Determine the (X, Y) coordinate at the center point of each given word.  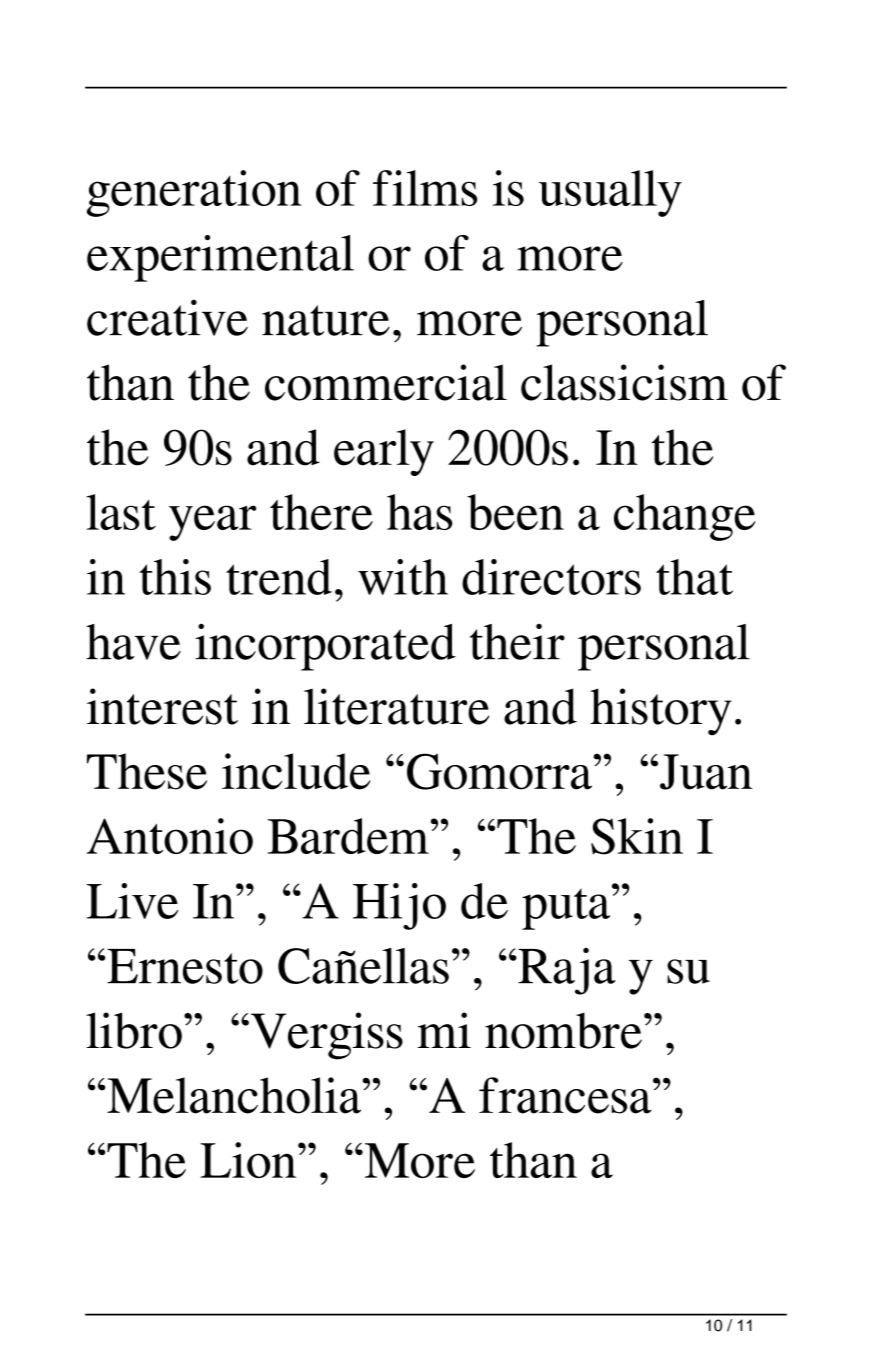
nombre (563, 1030)
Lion (249, 1160)
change (685, 517)
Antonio (170, 836)
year (212, 523)
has (419, 512)
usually (610, 193)
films (425, 188)
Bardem (348, 836)
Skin (637, 836)
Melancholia (234, 1095)
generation (194, 193)
